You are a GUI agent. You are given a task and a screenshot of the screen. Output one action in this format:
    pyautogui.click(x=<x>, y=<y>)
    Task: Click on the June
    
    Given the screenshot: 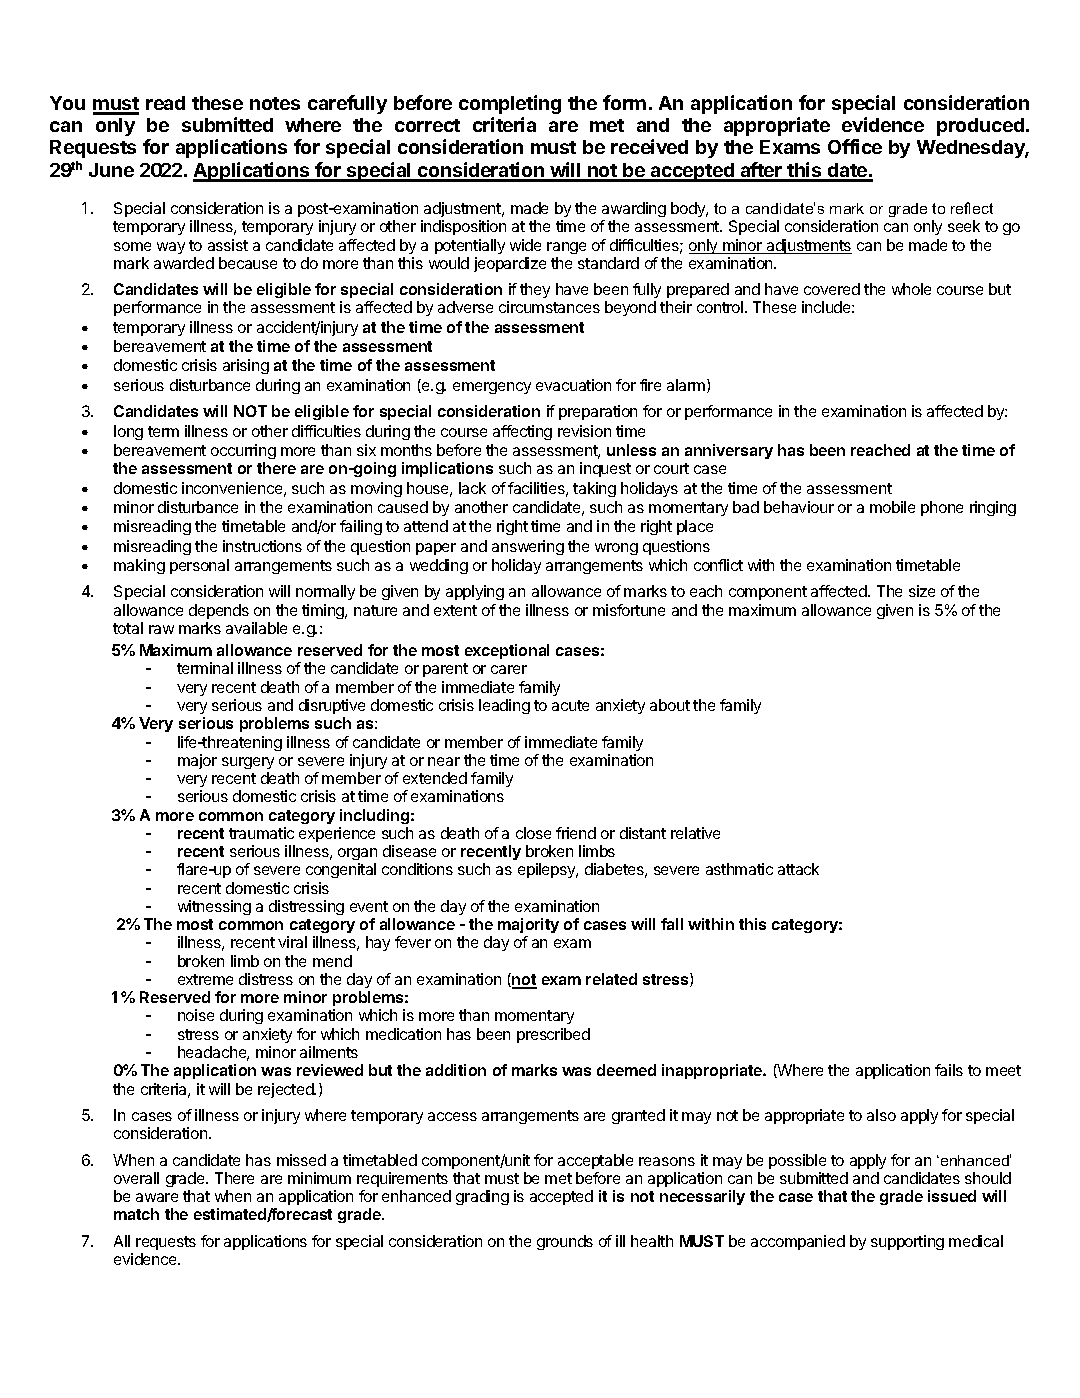 What is the action you would take?
    pyautogui.click(x=111, y=170)
